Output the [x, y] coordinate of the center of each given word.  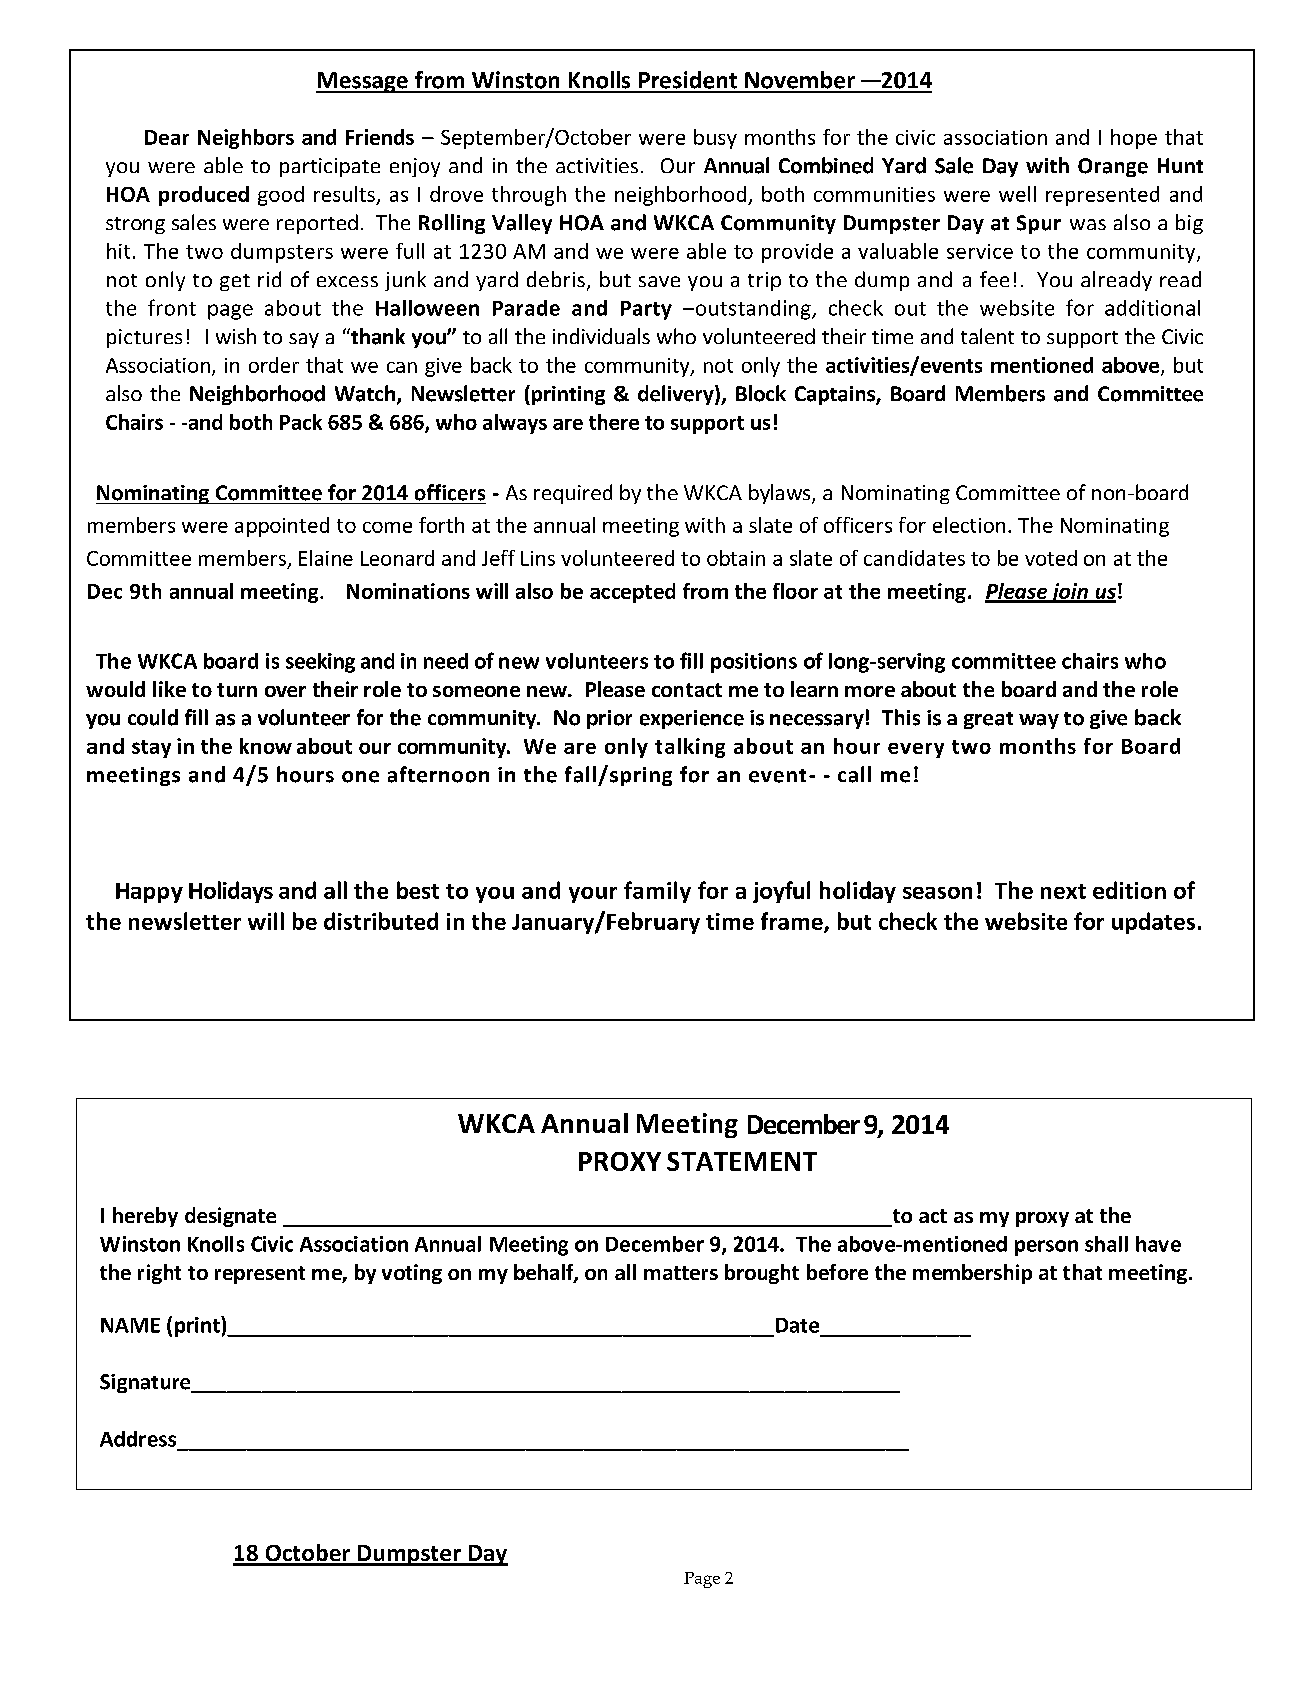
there [614, 422]
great [988, 720]
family [657, 892]
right [159, 1274]
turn [237, 690]
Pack [301, 422]
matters [681, 1273]
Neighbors [246, 139]
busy [715, 139]
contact [687, 690]
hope [1134, 139]
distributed [381, 921]
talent [987, 336]
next [1063, 891]
